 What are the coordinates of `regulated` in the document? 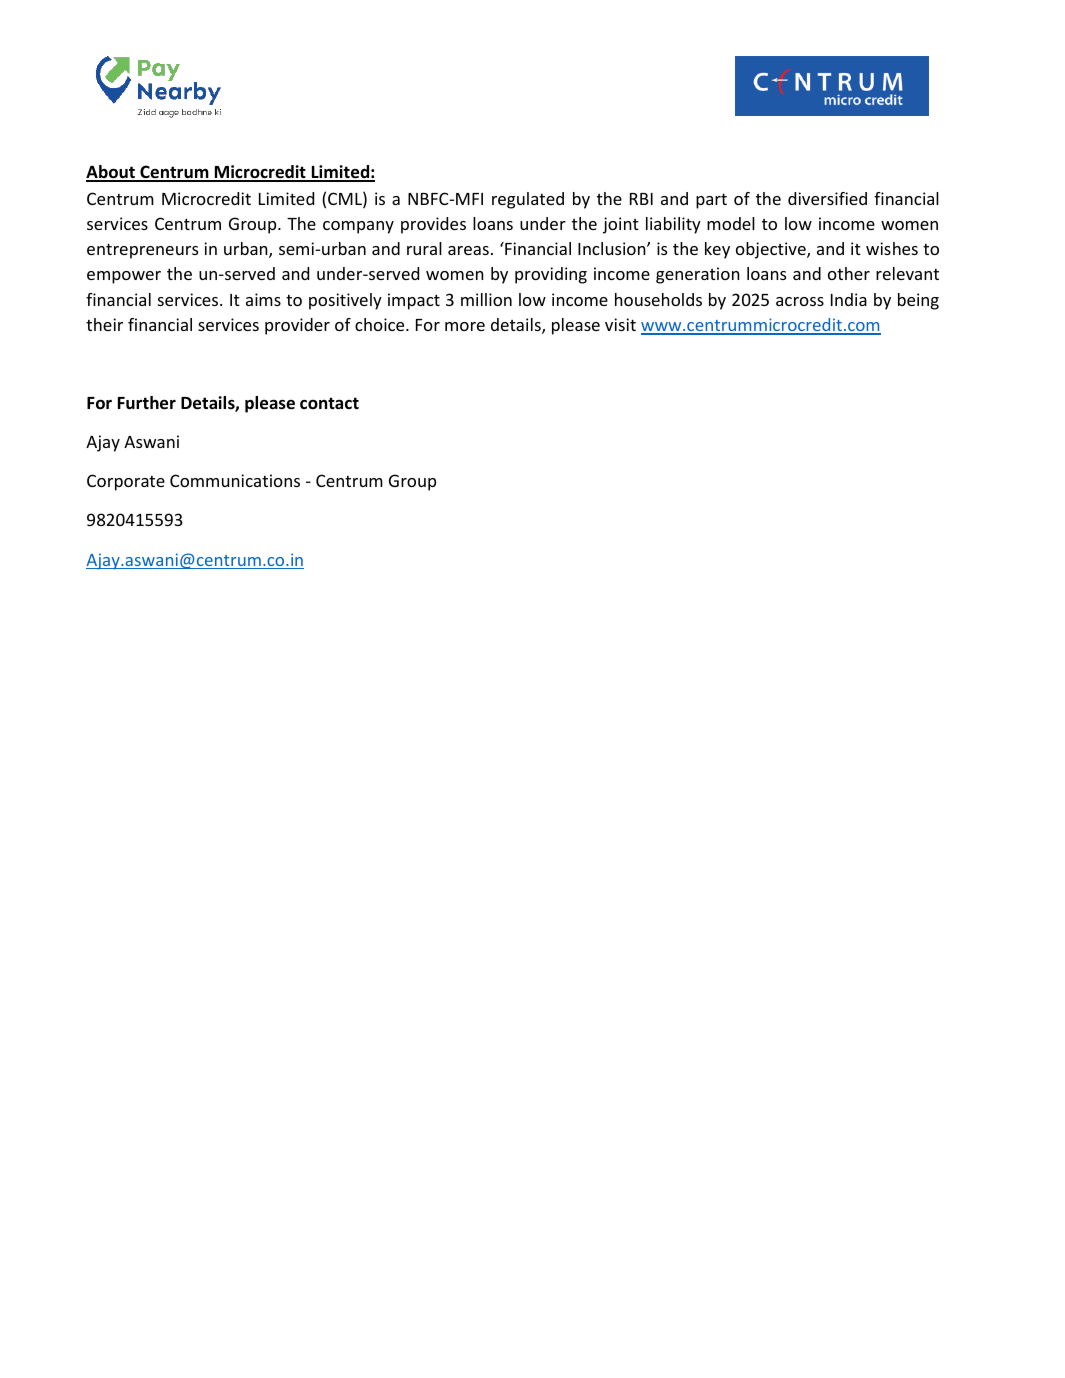 It's located at (528, 200).
